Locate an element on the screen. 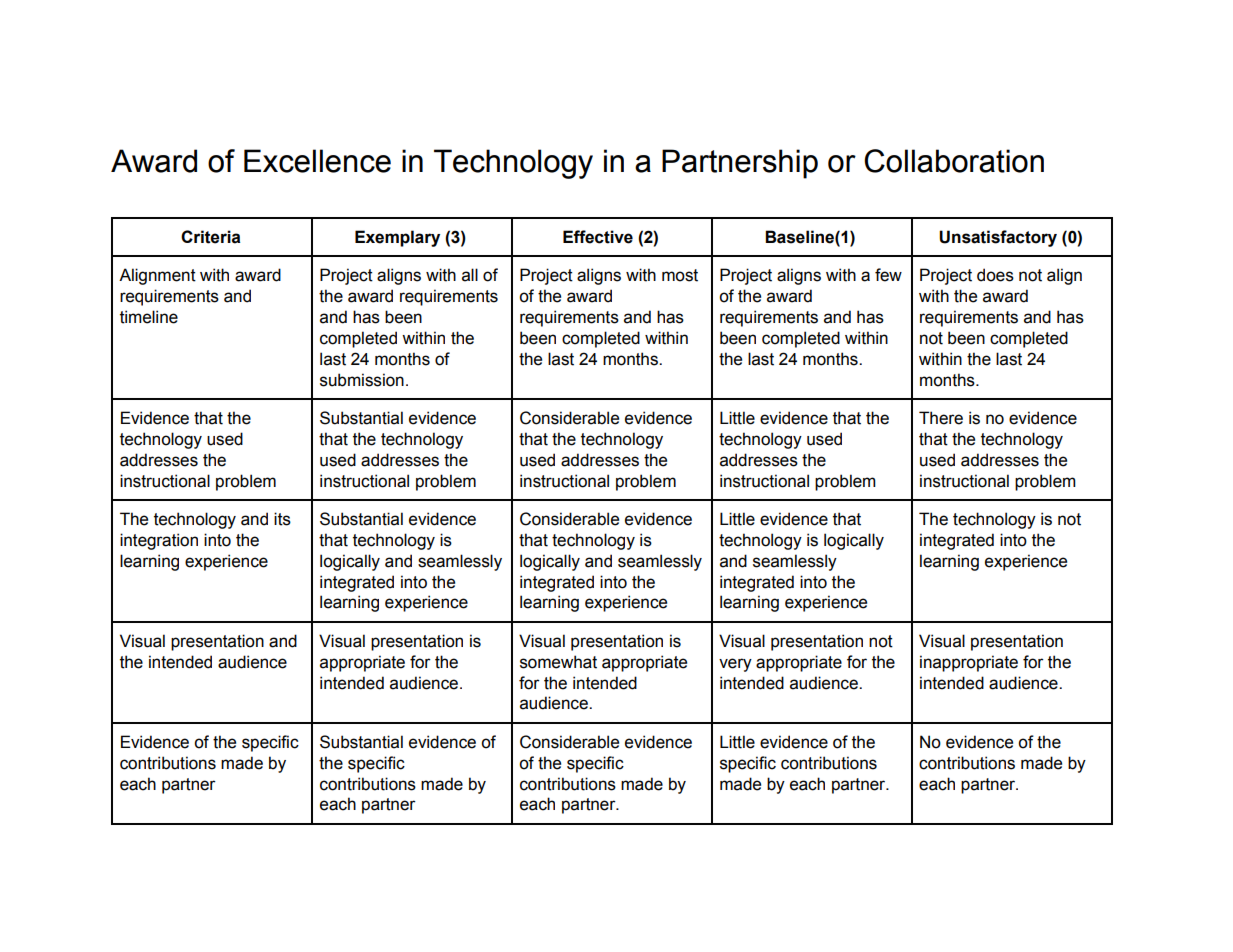 The height and width of the screenshot is (952, 1233). very is located at coordinates (735, 665).
